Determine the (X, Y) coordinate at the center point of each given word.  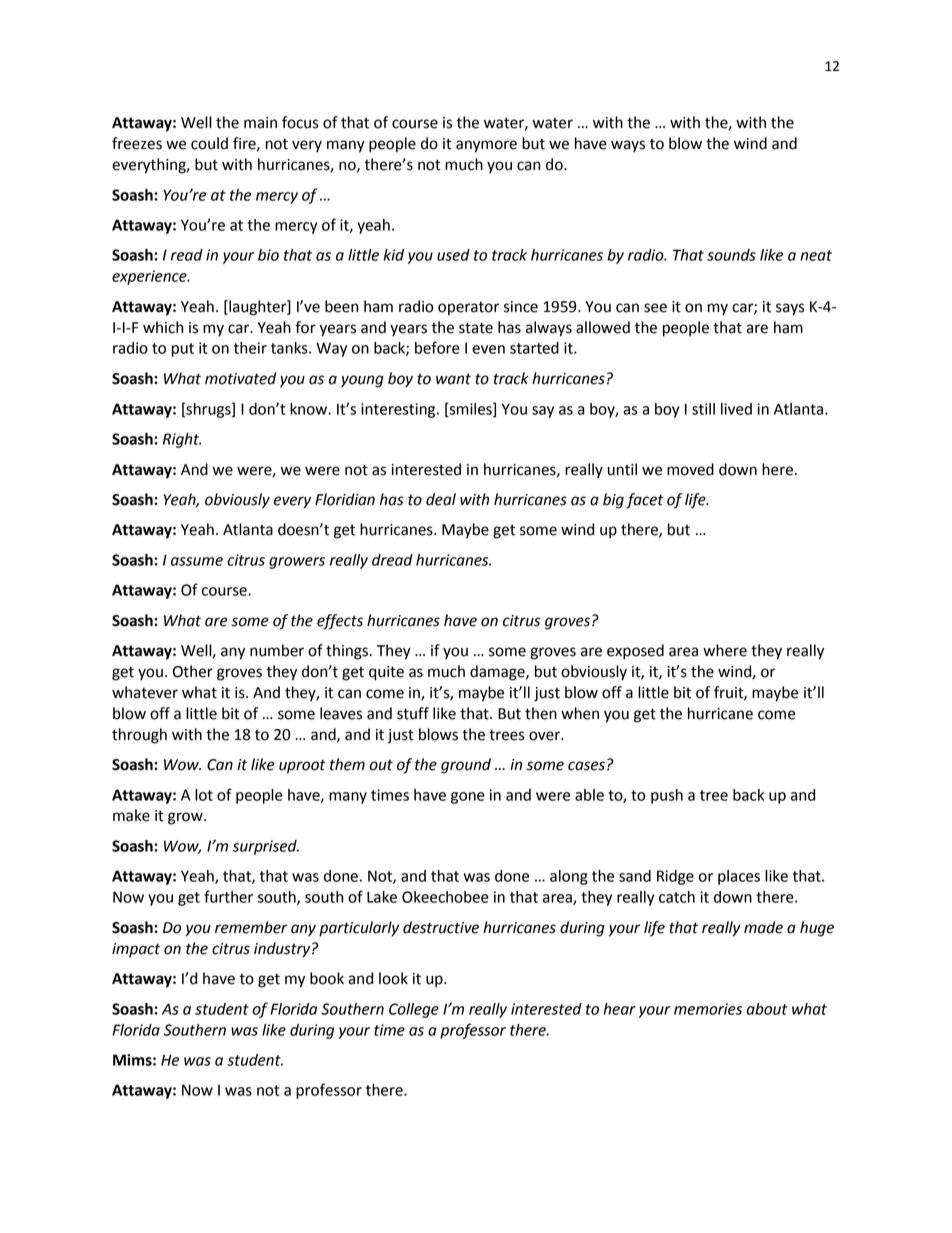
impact (136, 950)
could (209, 143)
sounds (731, 255)
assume (197, 561)
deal (441, 499)
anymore (486, 146)
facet (645, 501)
